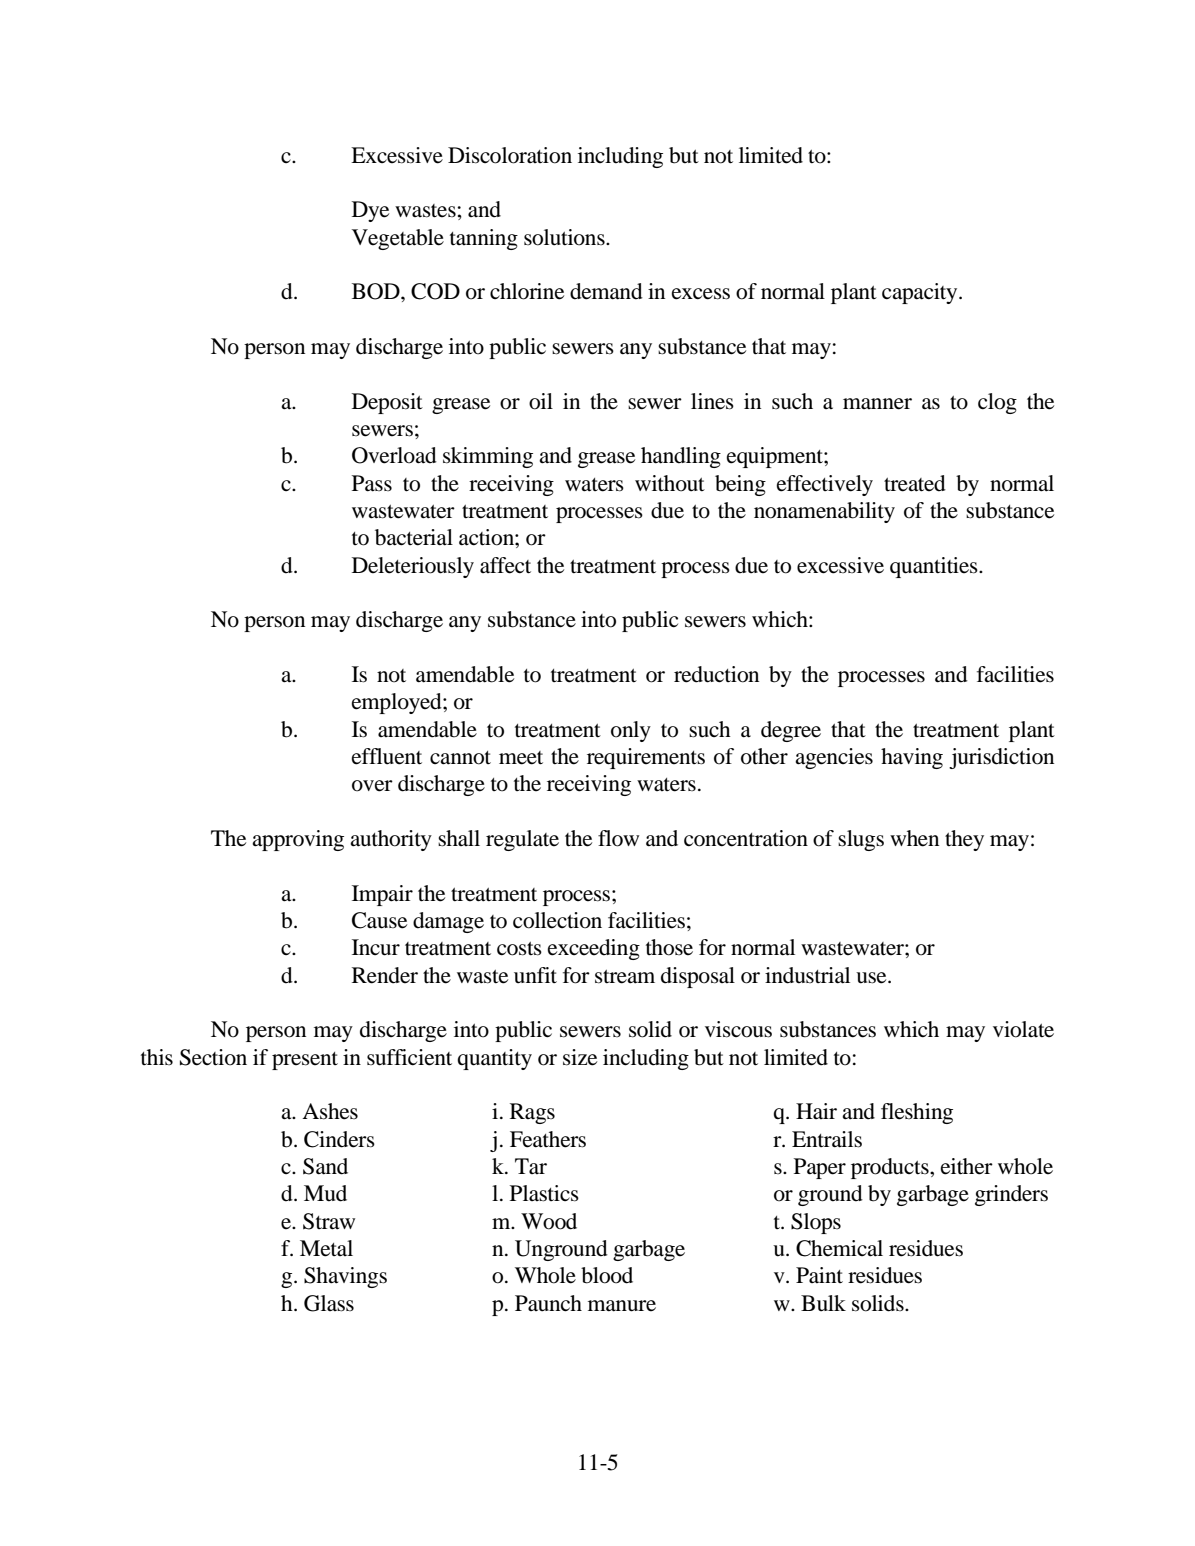  What do you see at coordinates (387, 756) in the document?
I see `effluent` at bounding box center [387, 756].
